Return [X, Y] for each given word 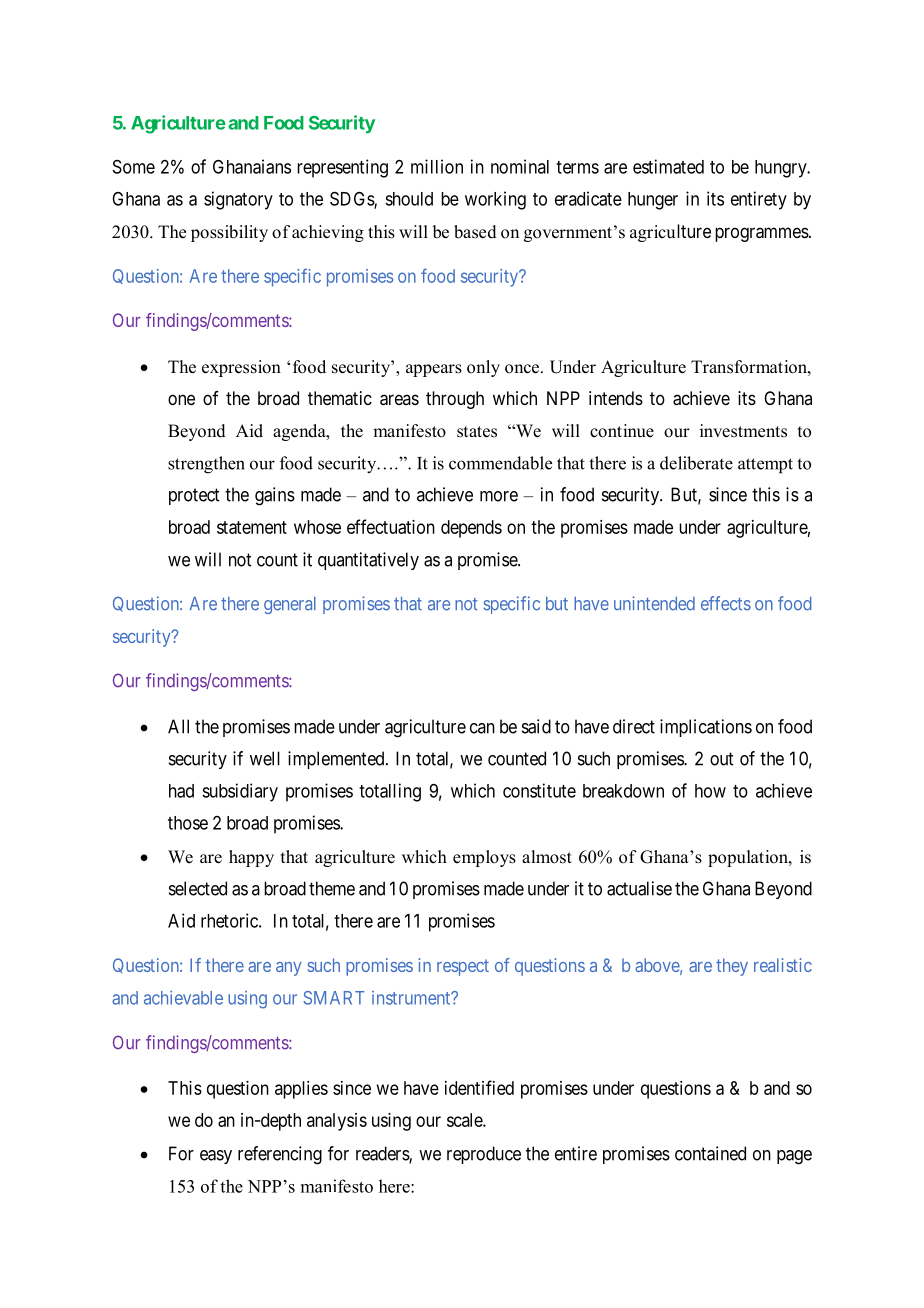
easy [216, 1157]
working [495, 200]
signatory [238, 200]
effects [726, 603]
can [482, 728]
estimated [668, 166]
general [290, 605]
